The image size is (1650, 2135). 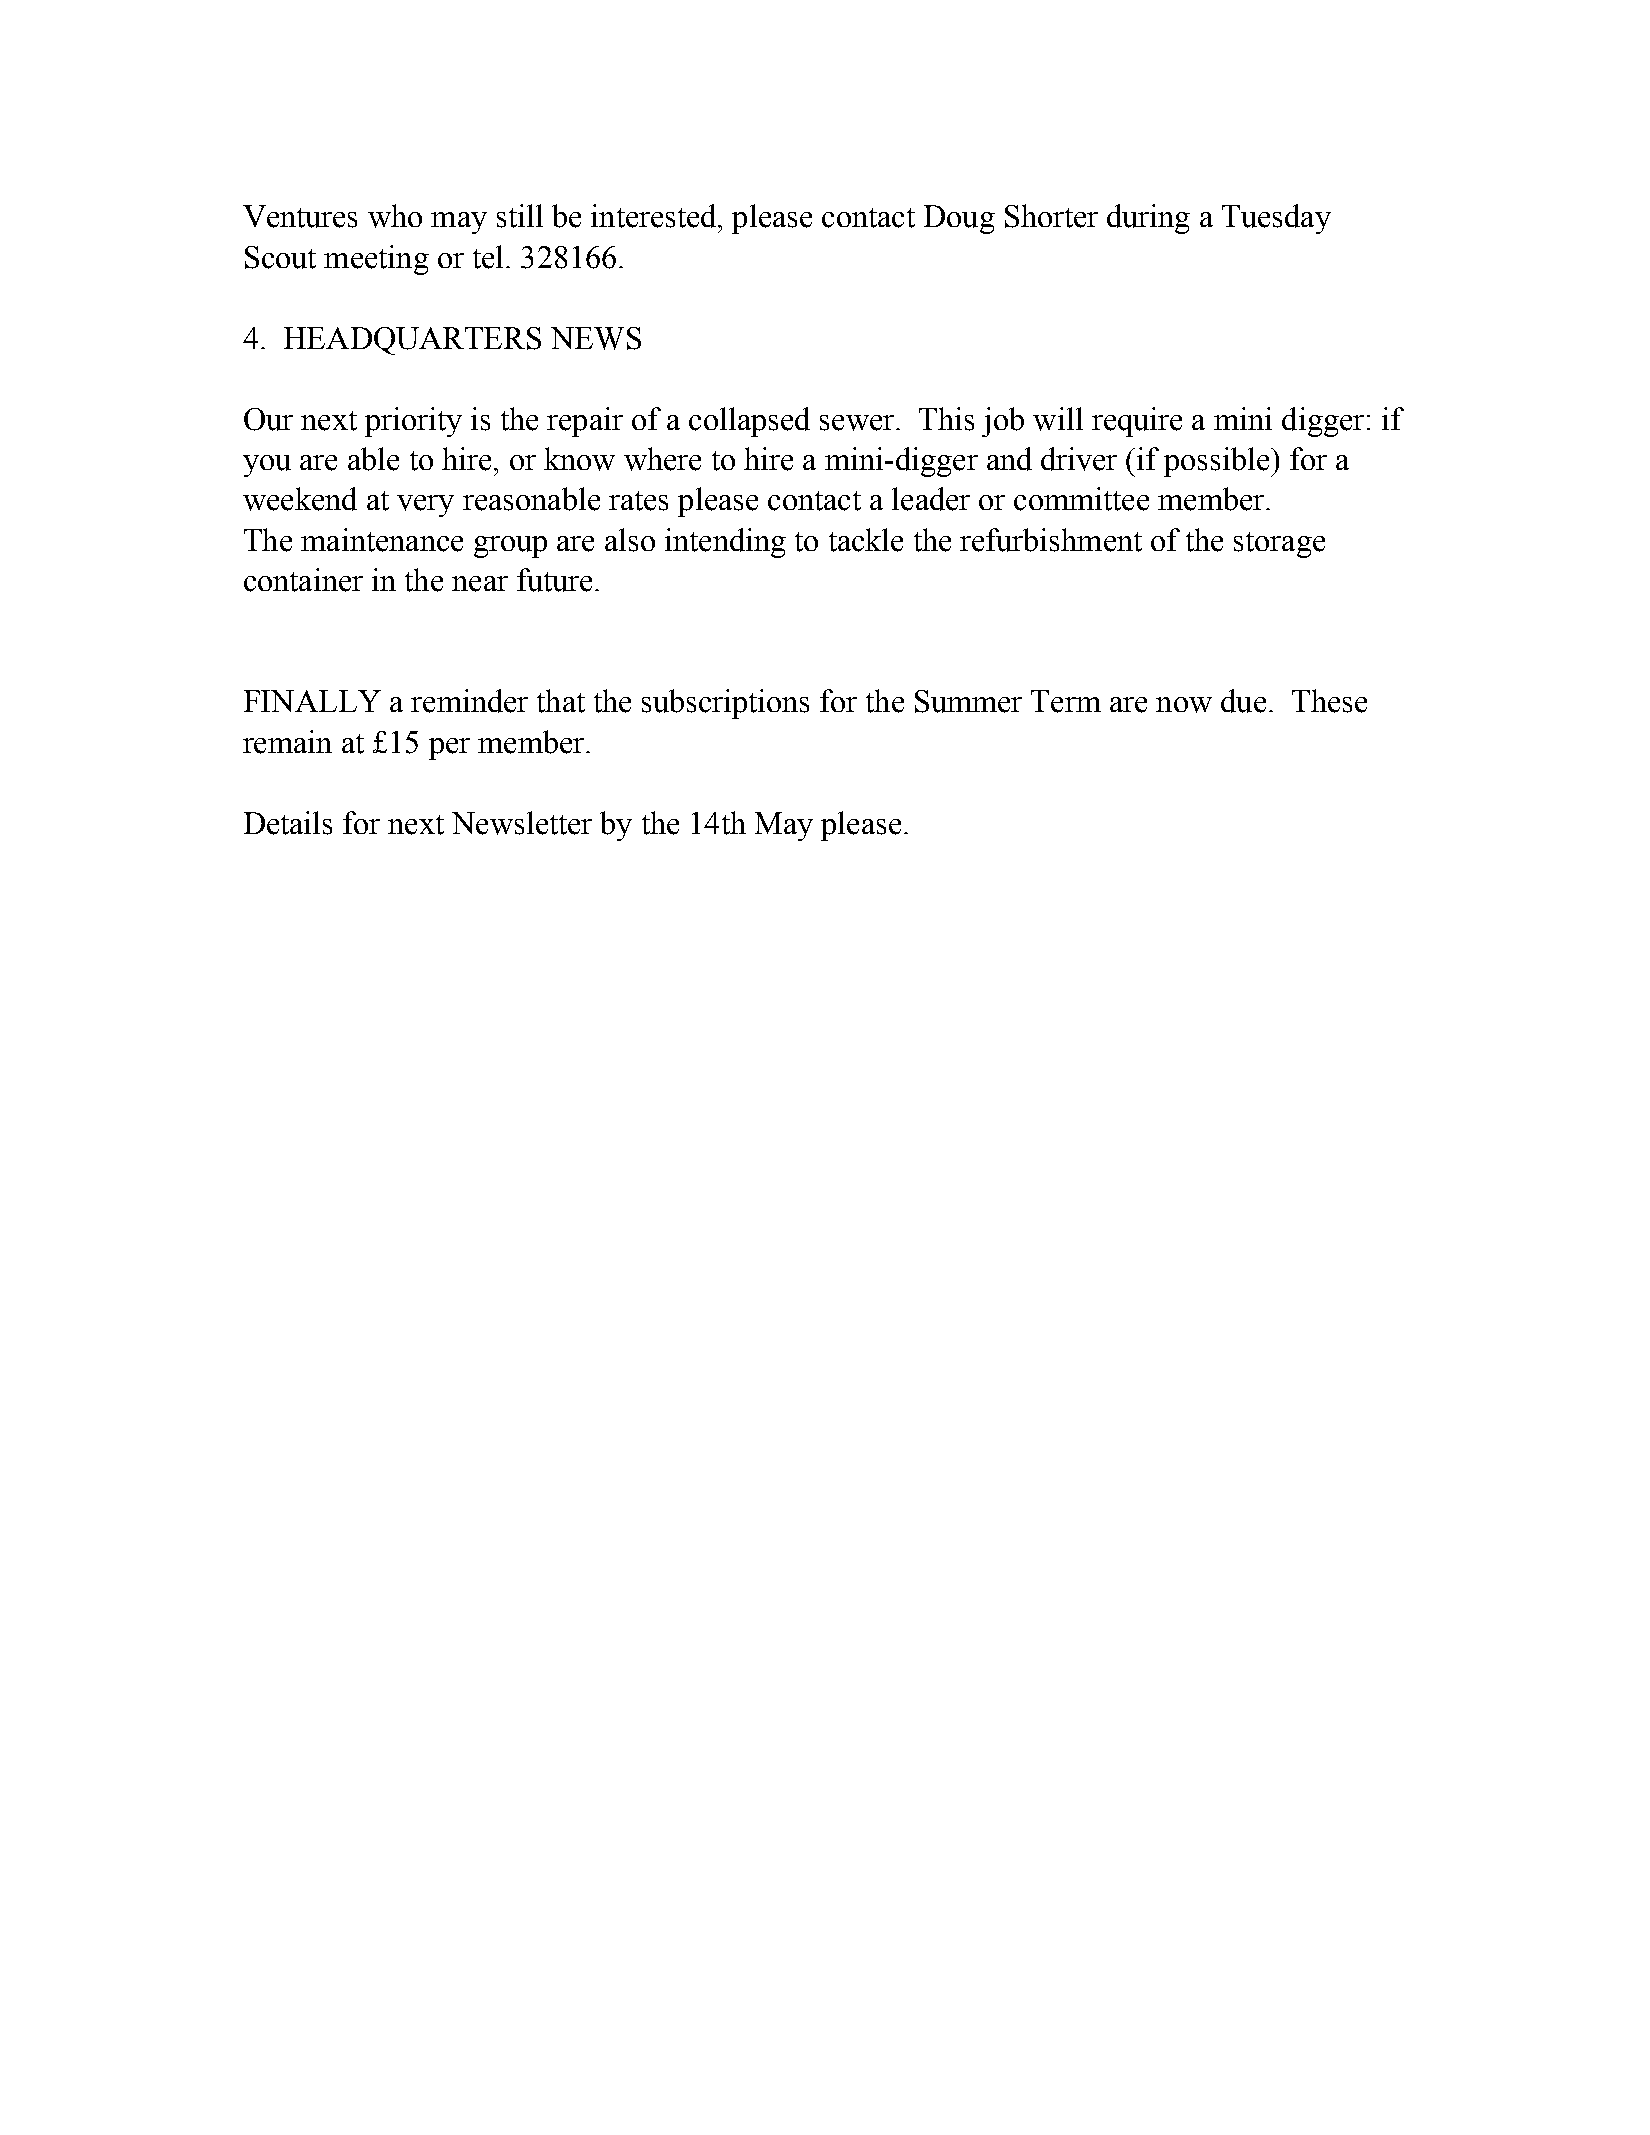 I want to click on during, so click(x=1148, y=219).
